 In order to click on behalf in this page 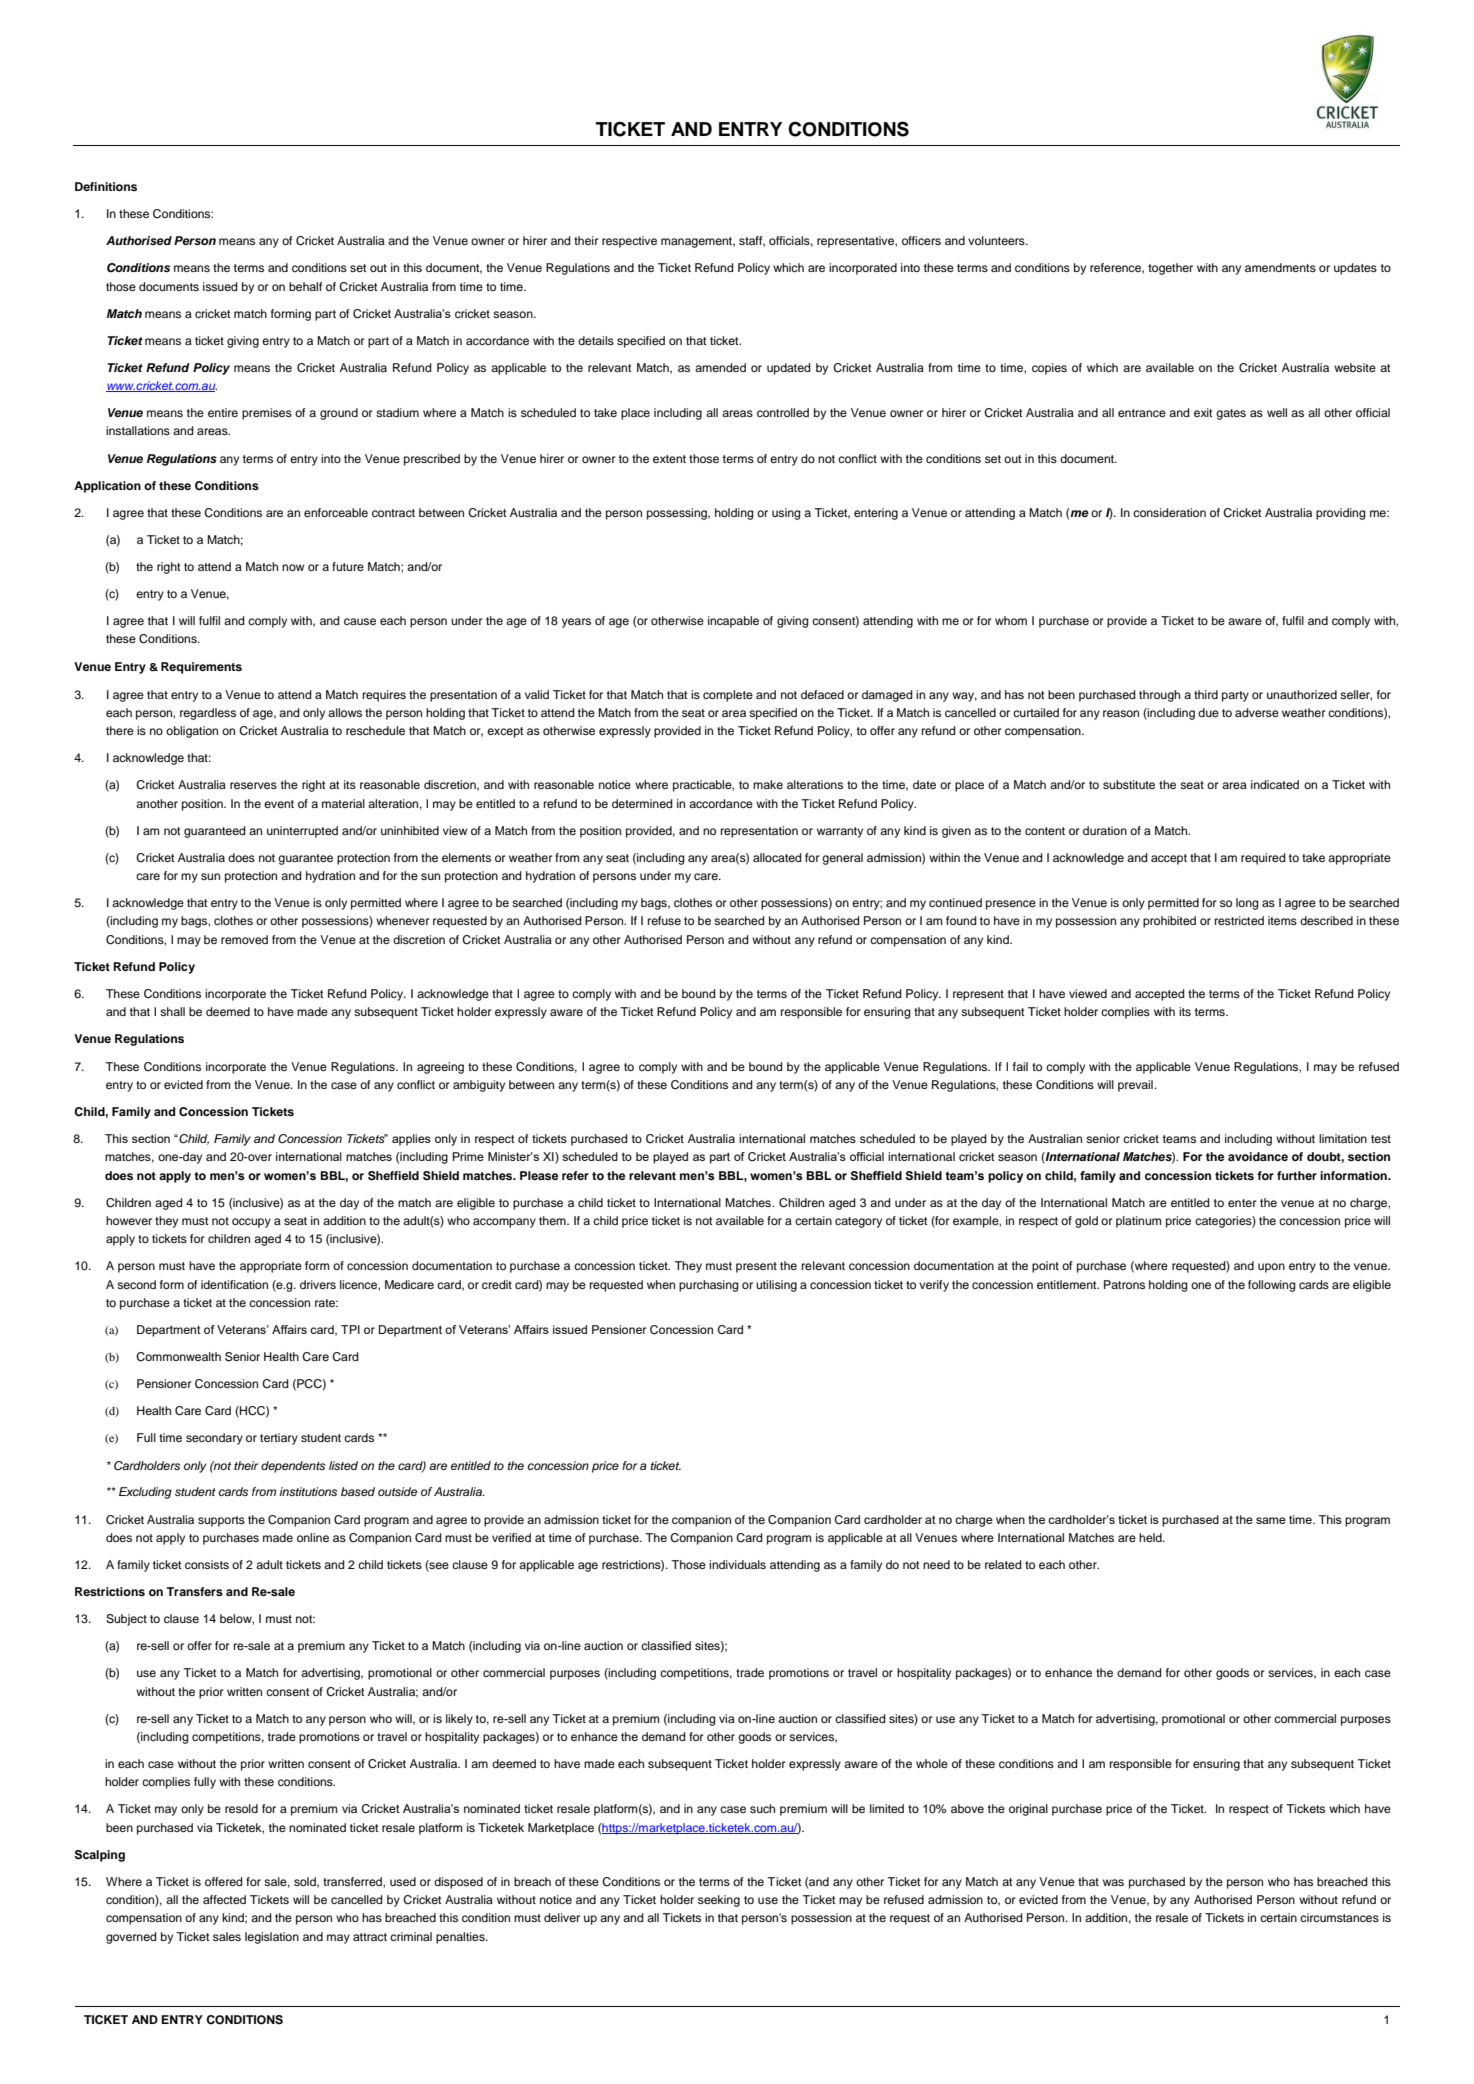, I will do `click(306, 286)`.
